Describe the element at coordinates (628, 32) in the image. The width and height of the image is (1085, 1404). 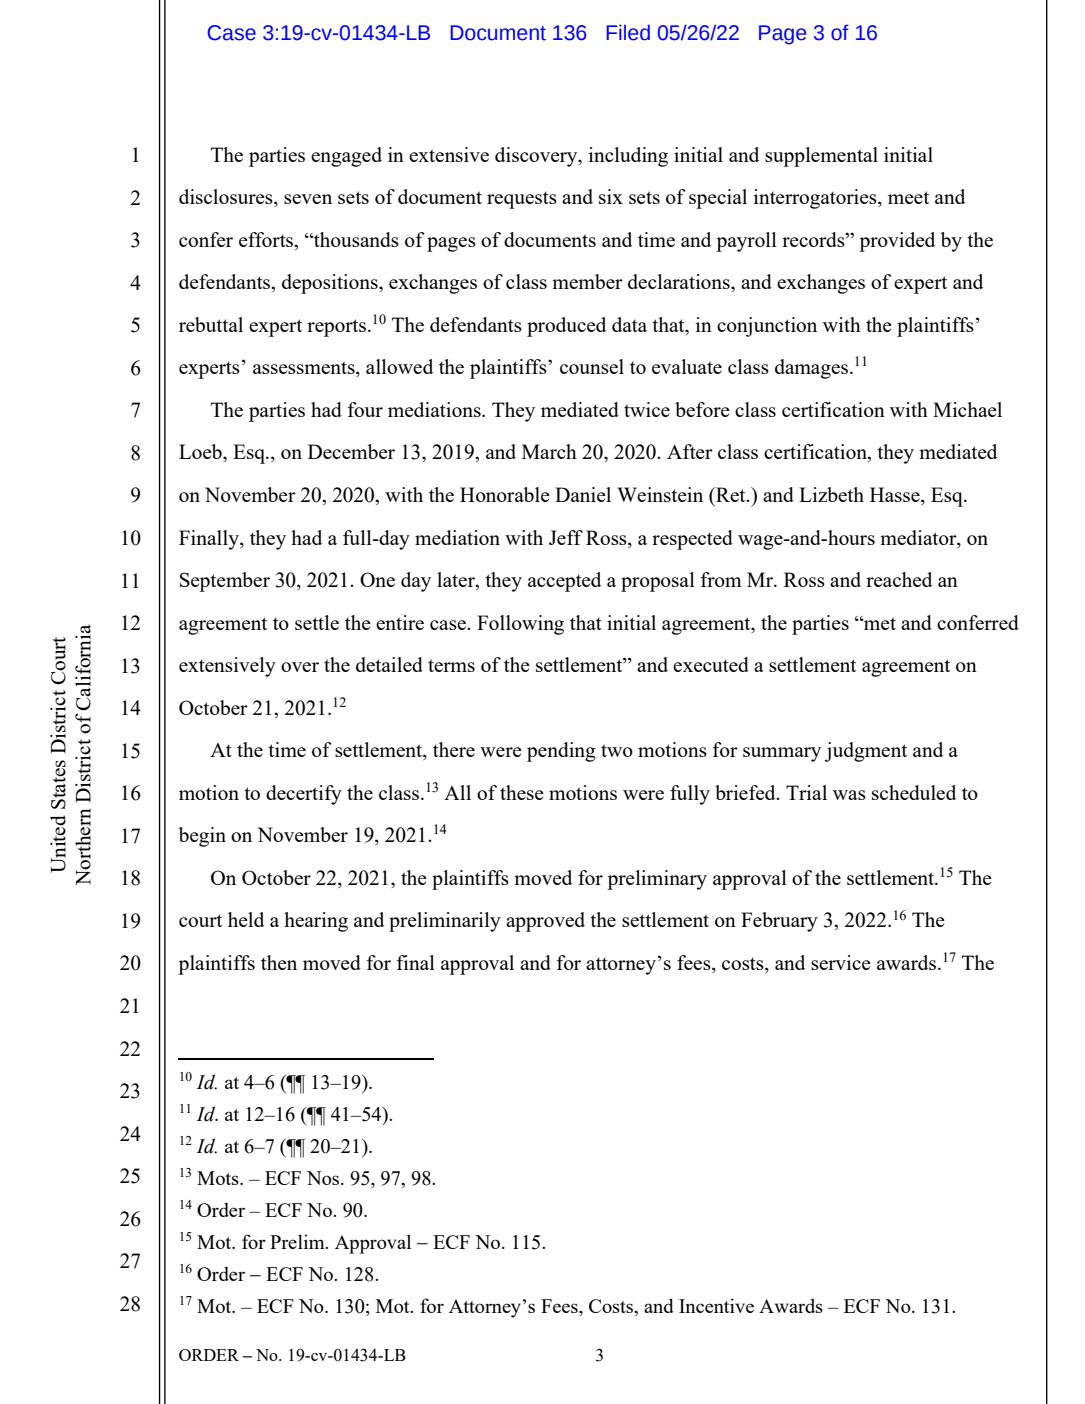
I see `Filed` at that location.
